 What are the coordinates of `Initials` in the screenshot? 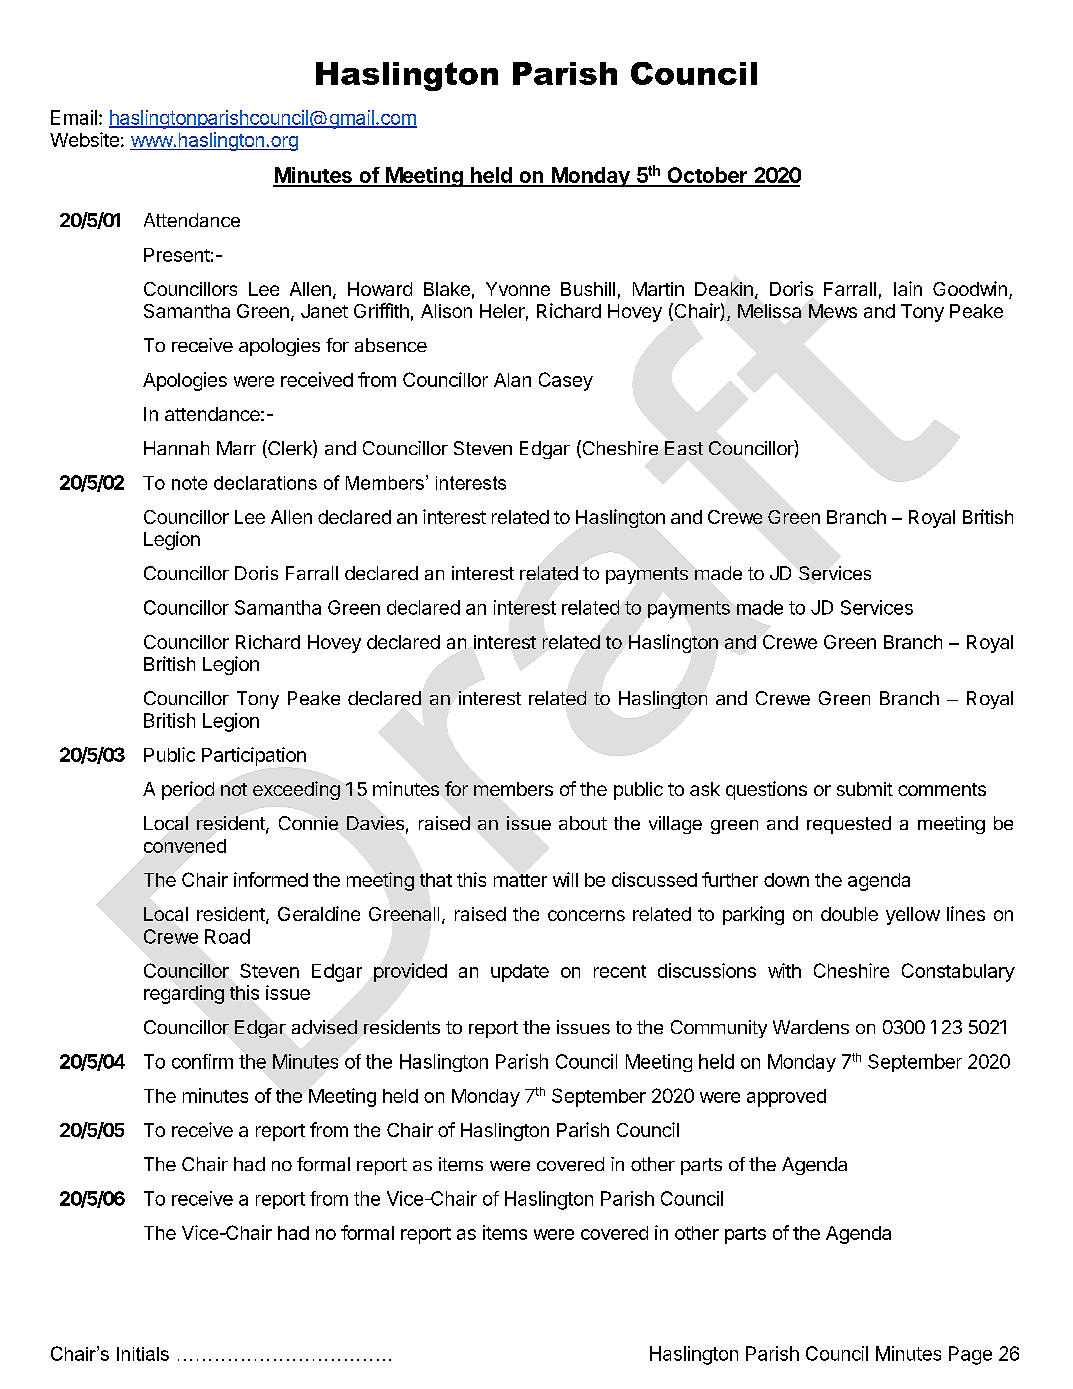 It's located at (143, 1354).
